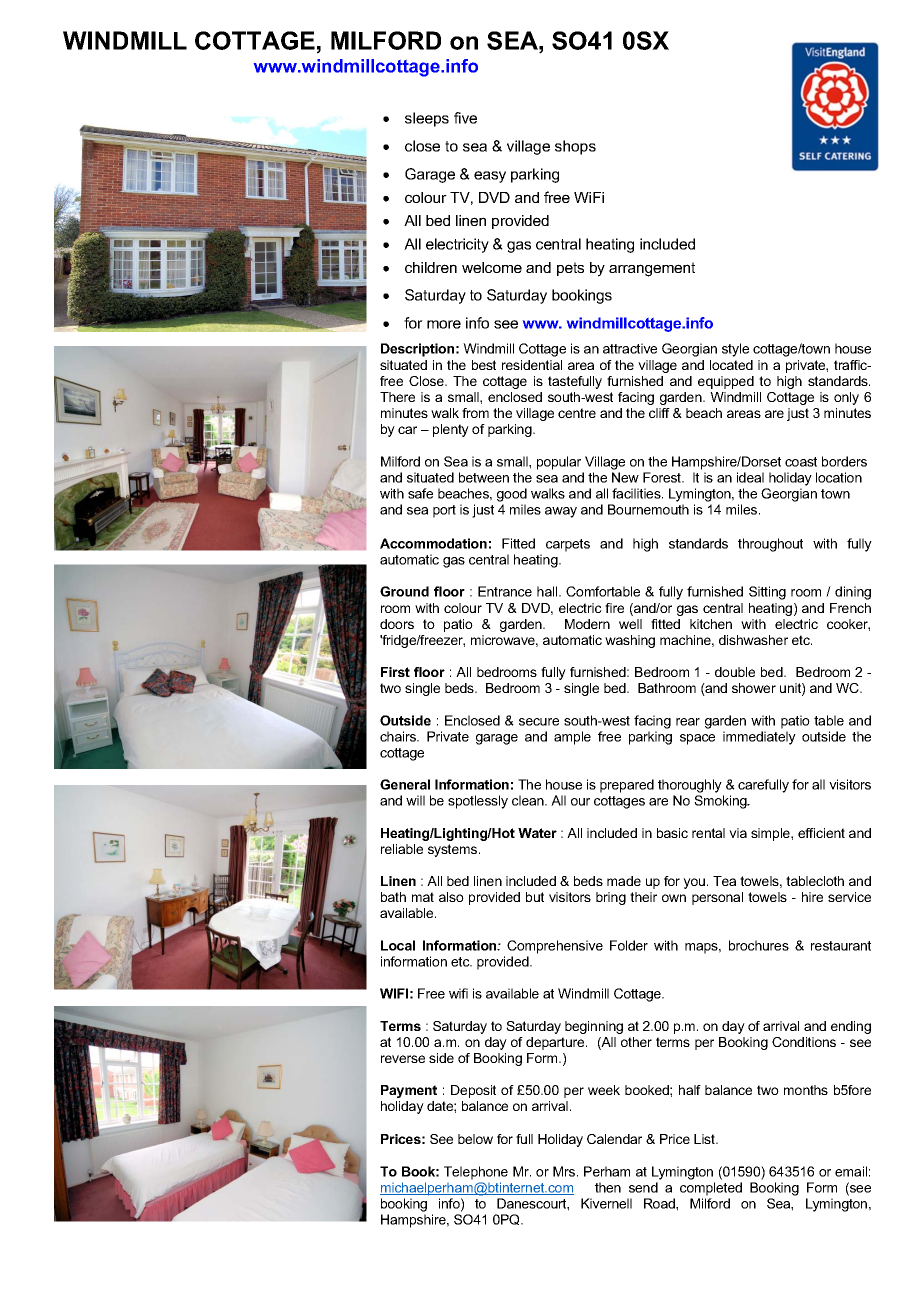 Image resolution: width=924 pixels, height=1308 pixels. What do you see at coordinates (652, 269) in the image?
I see `arrangement` at bounding box center [652, 269].
